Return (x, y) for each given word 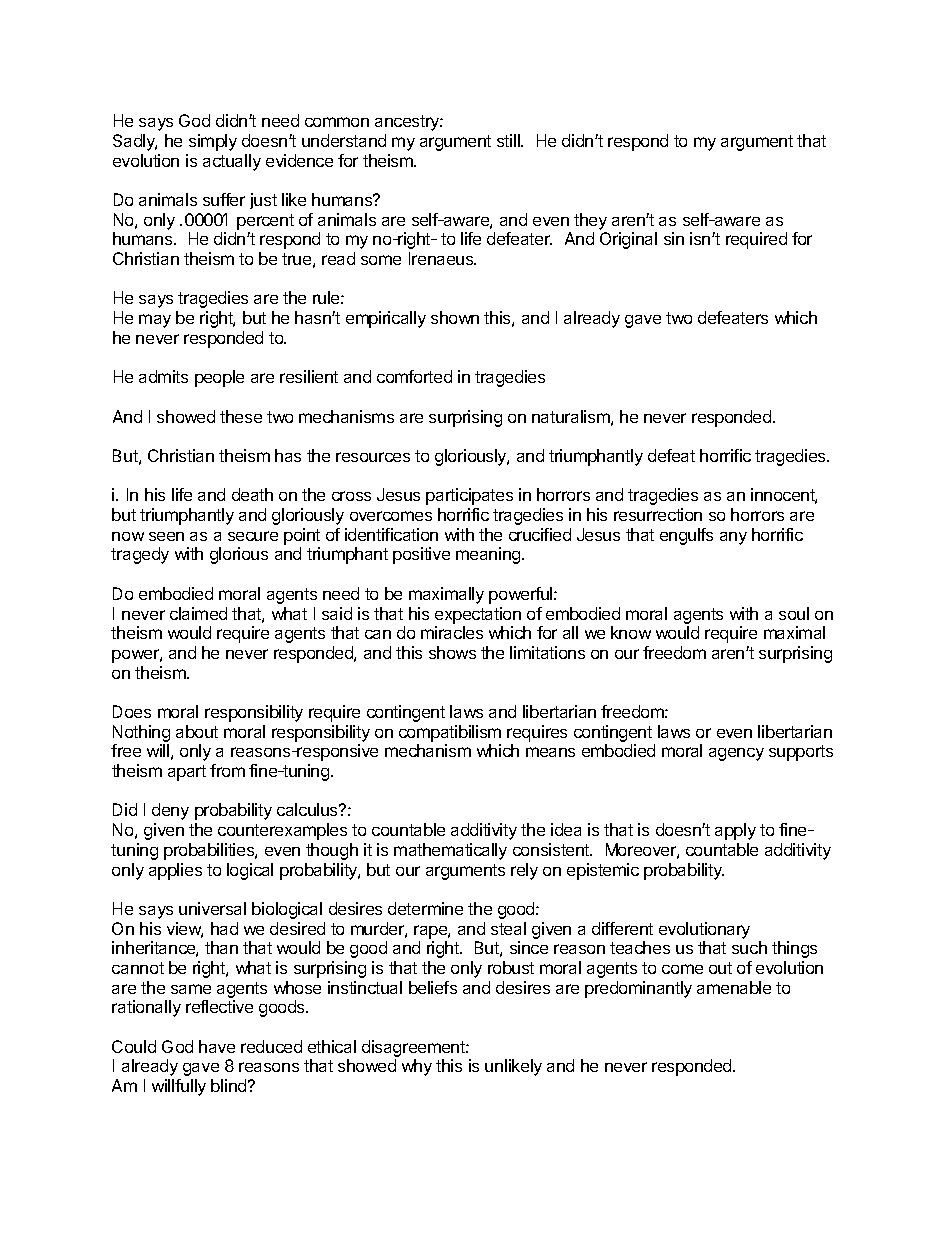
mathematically (450, 851)
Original (628, 240)
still (509, 140)
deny (170, 811)
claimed (198, 613)
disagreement (414, 1048)
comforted (414, 376)
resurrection (658, 514)
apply (735, 831)
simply (213, 142)
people (219, 378)
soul (794, 613)
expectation (478, 615)
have (217, 1046)
